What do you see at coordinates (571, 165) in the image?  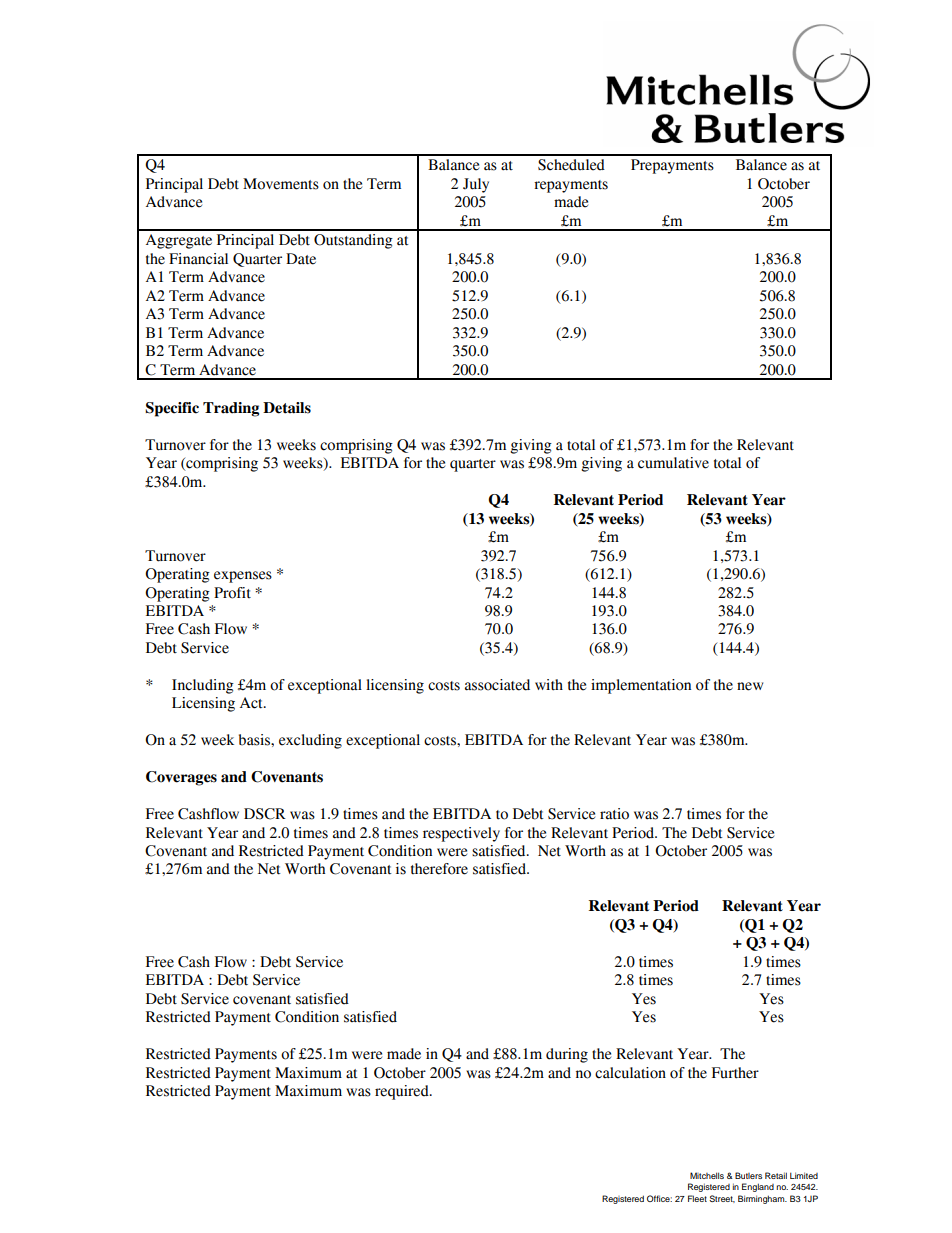 I see `Scheduled` at bounding box center [571, 165].
